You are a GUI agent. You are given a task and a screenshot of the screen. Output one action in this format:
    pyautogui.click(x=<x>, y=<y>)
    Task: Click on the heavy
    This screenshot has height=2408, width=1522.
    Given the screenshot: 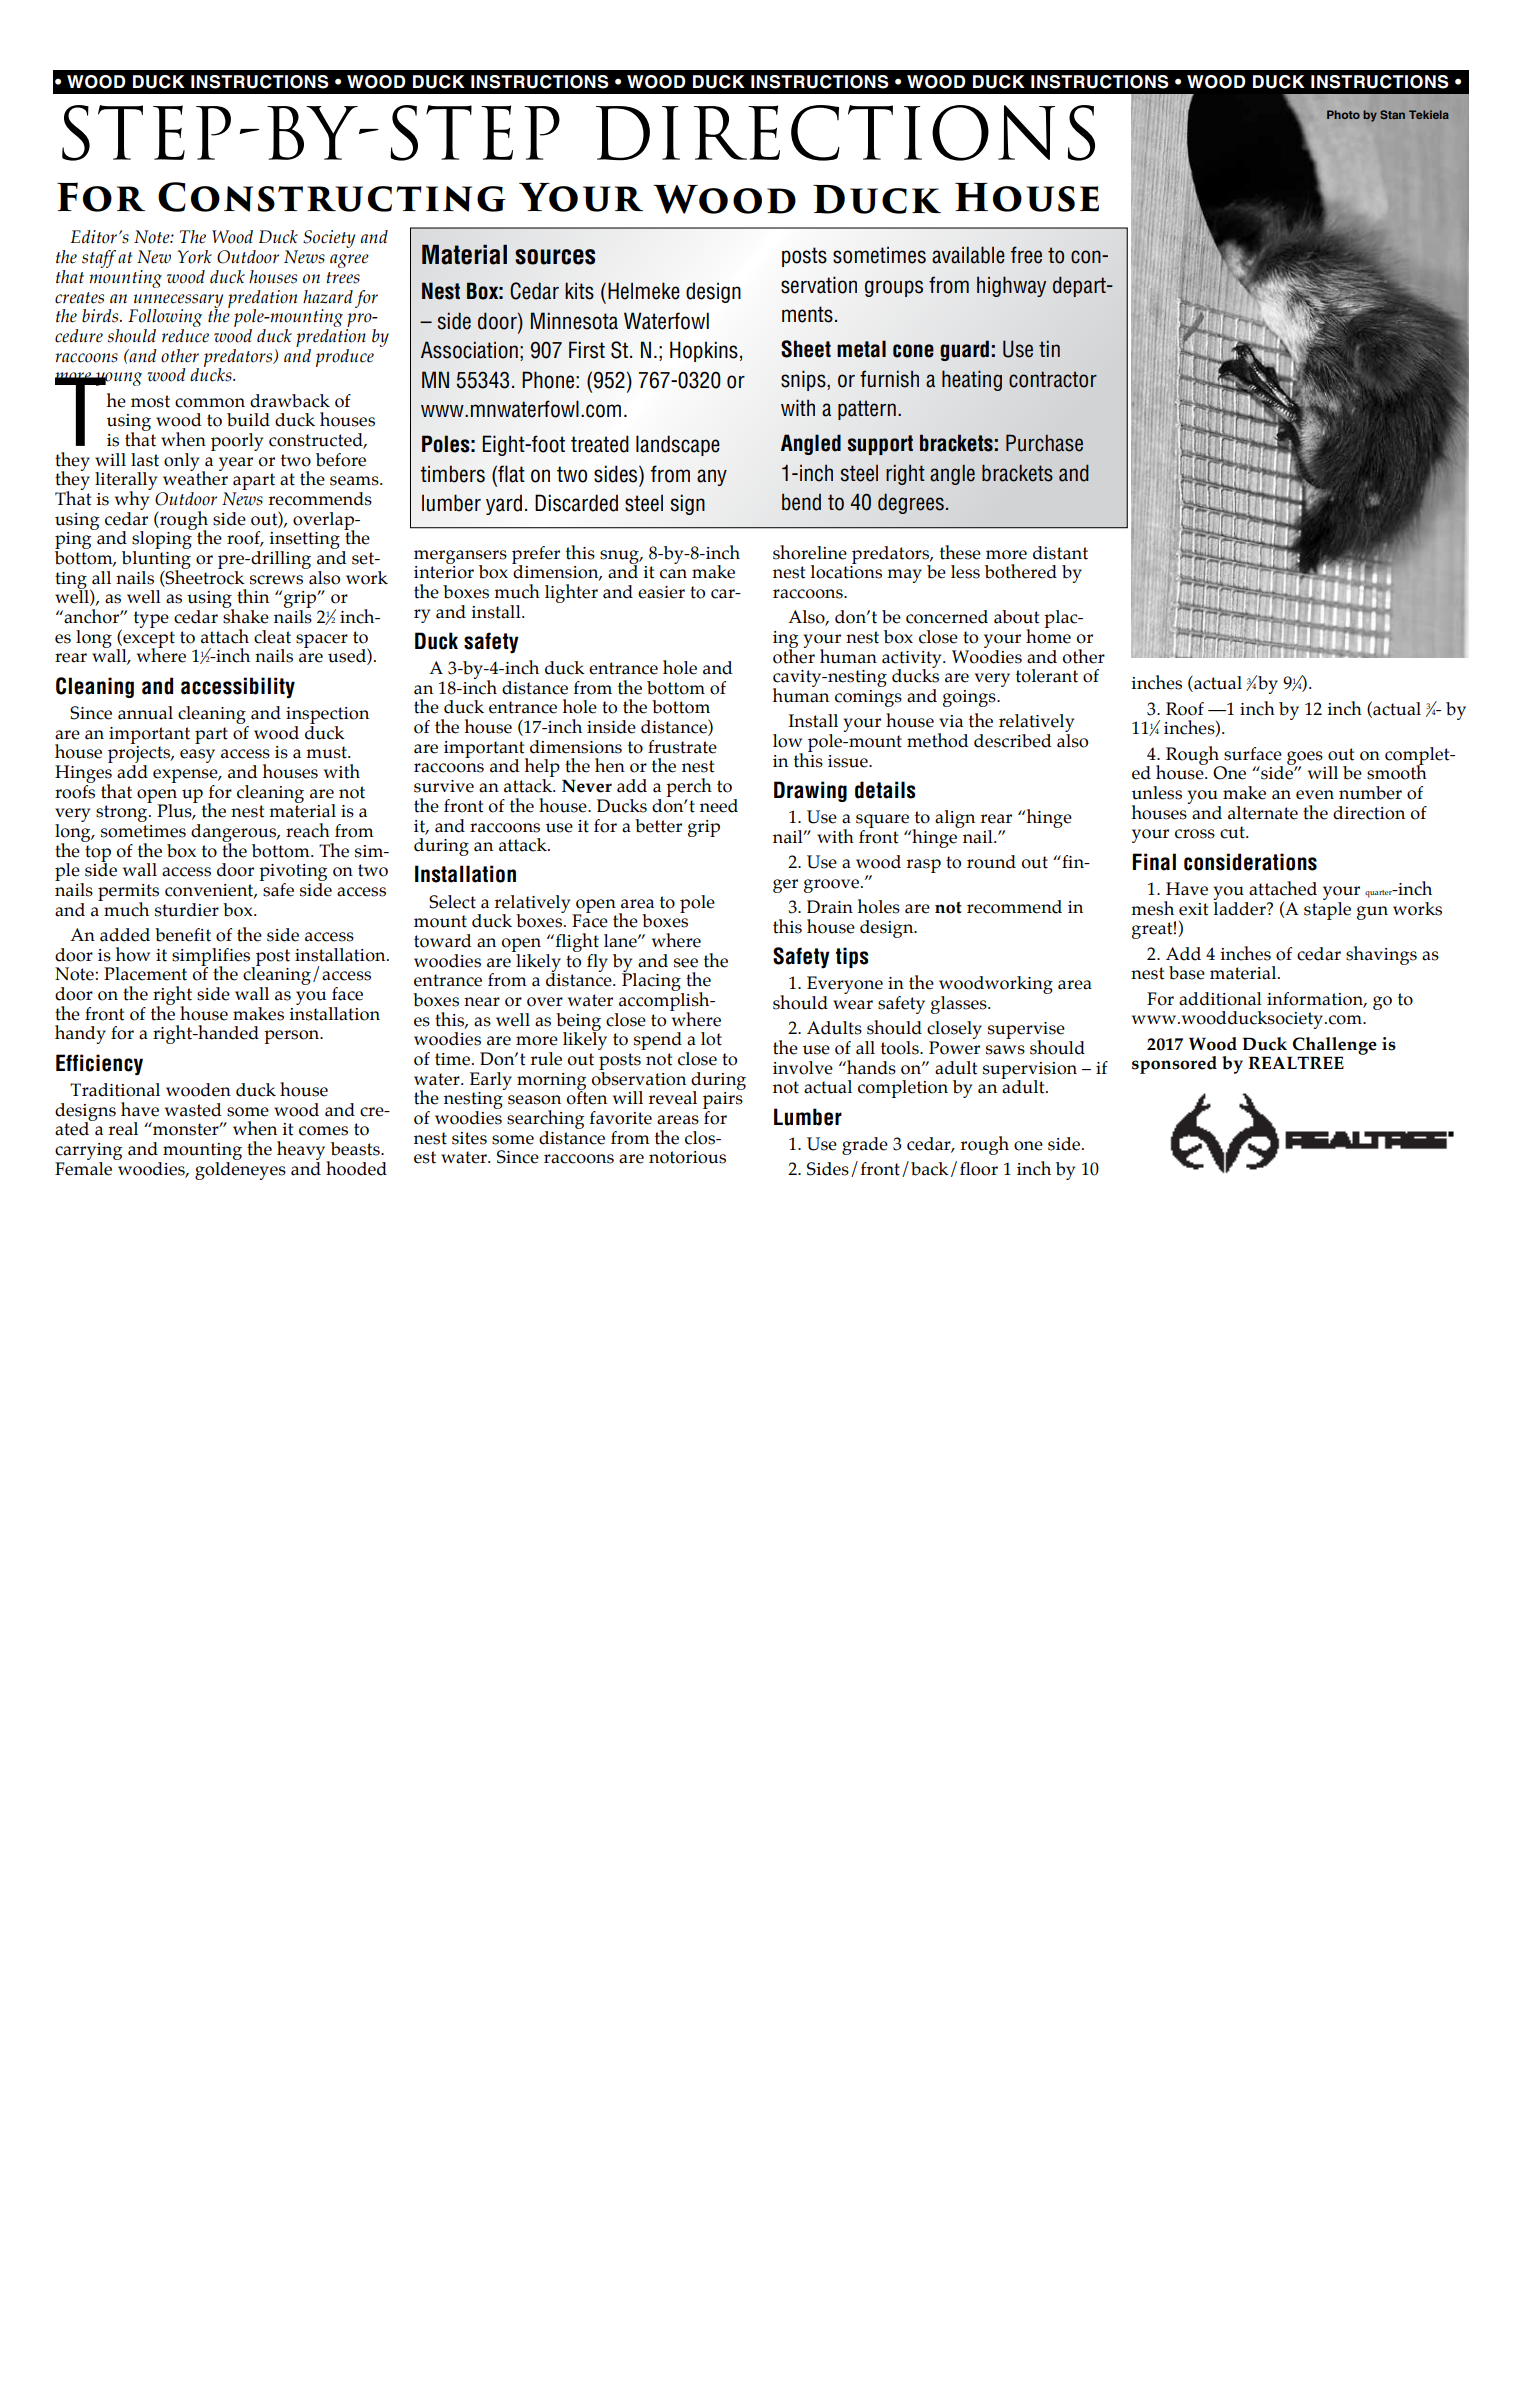 What is the action you would take?
    pyautogui.click(x=302, y=1151)
